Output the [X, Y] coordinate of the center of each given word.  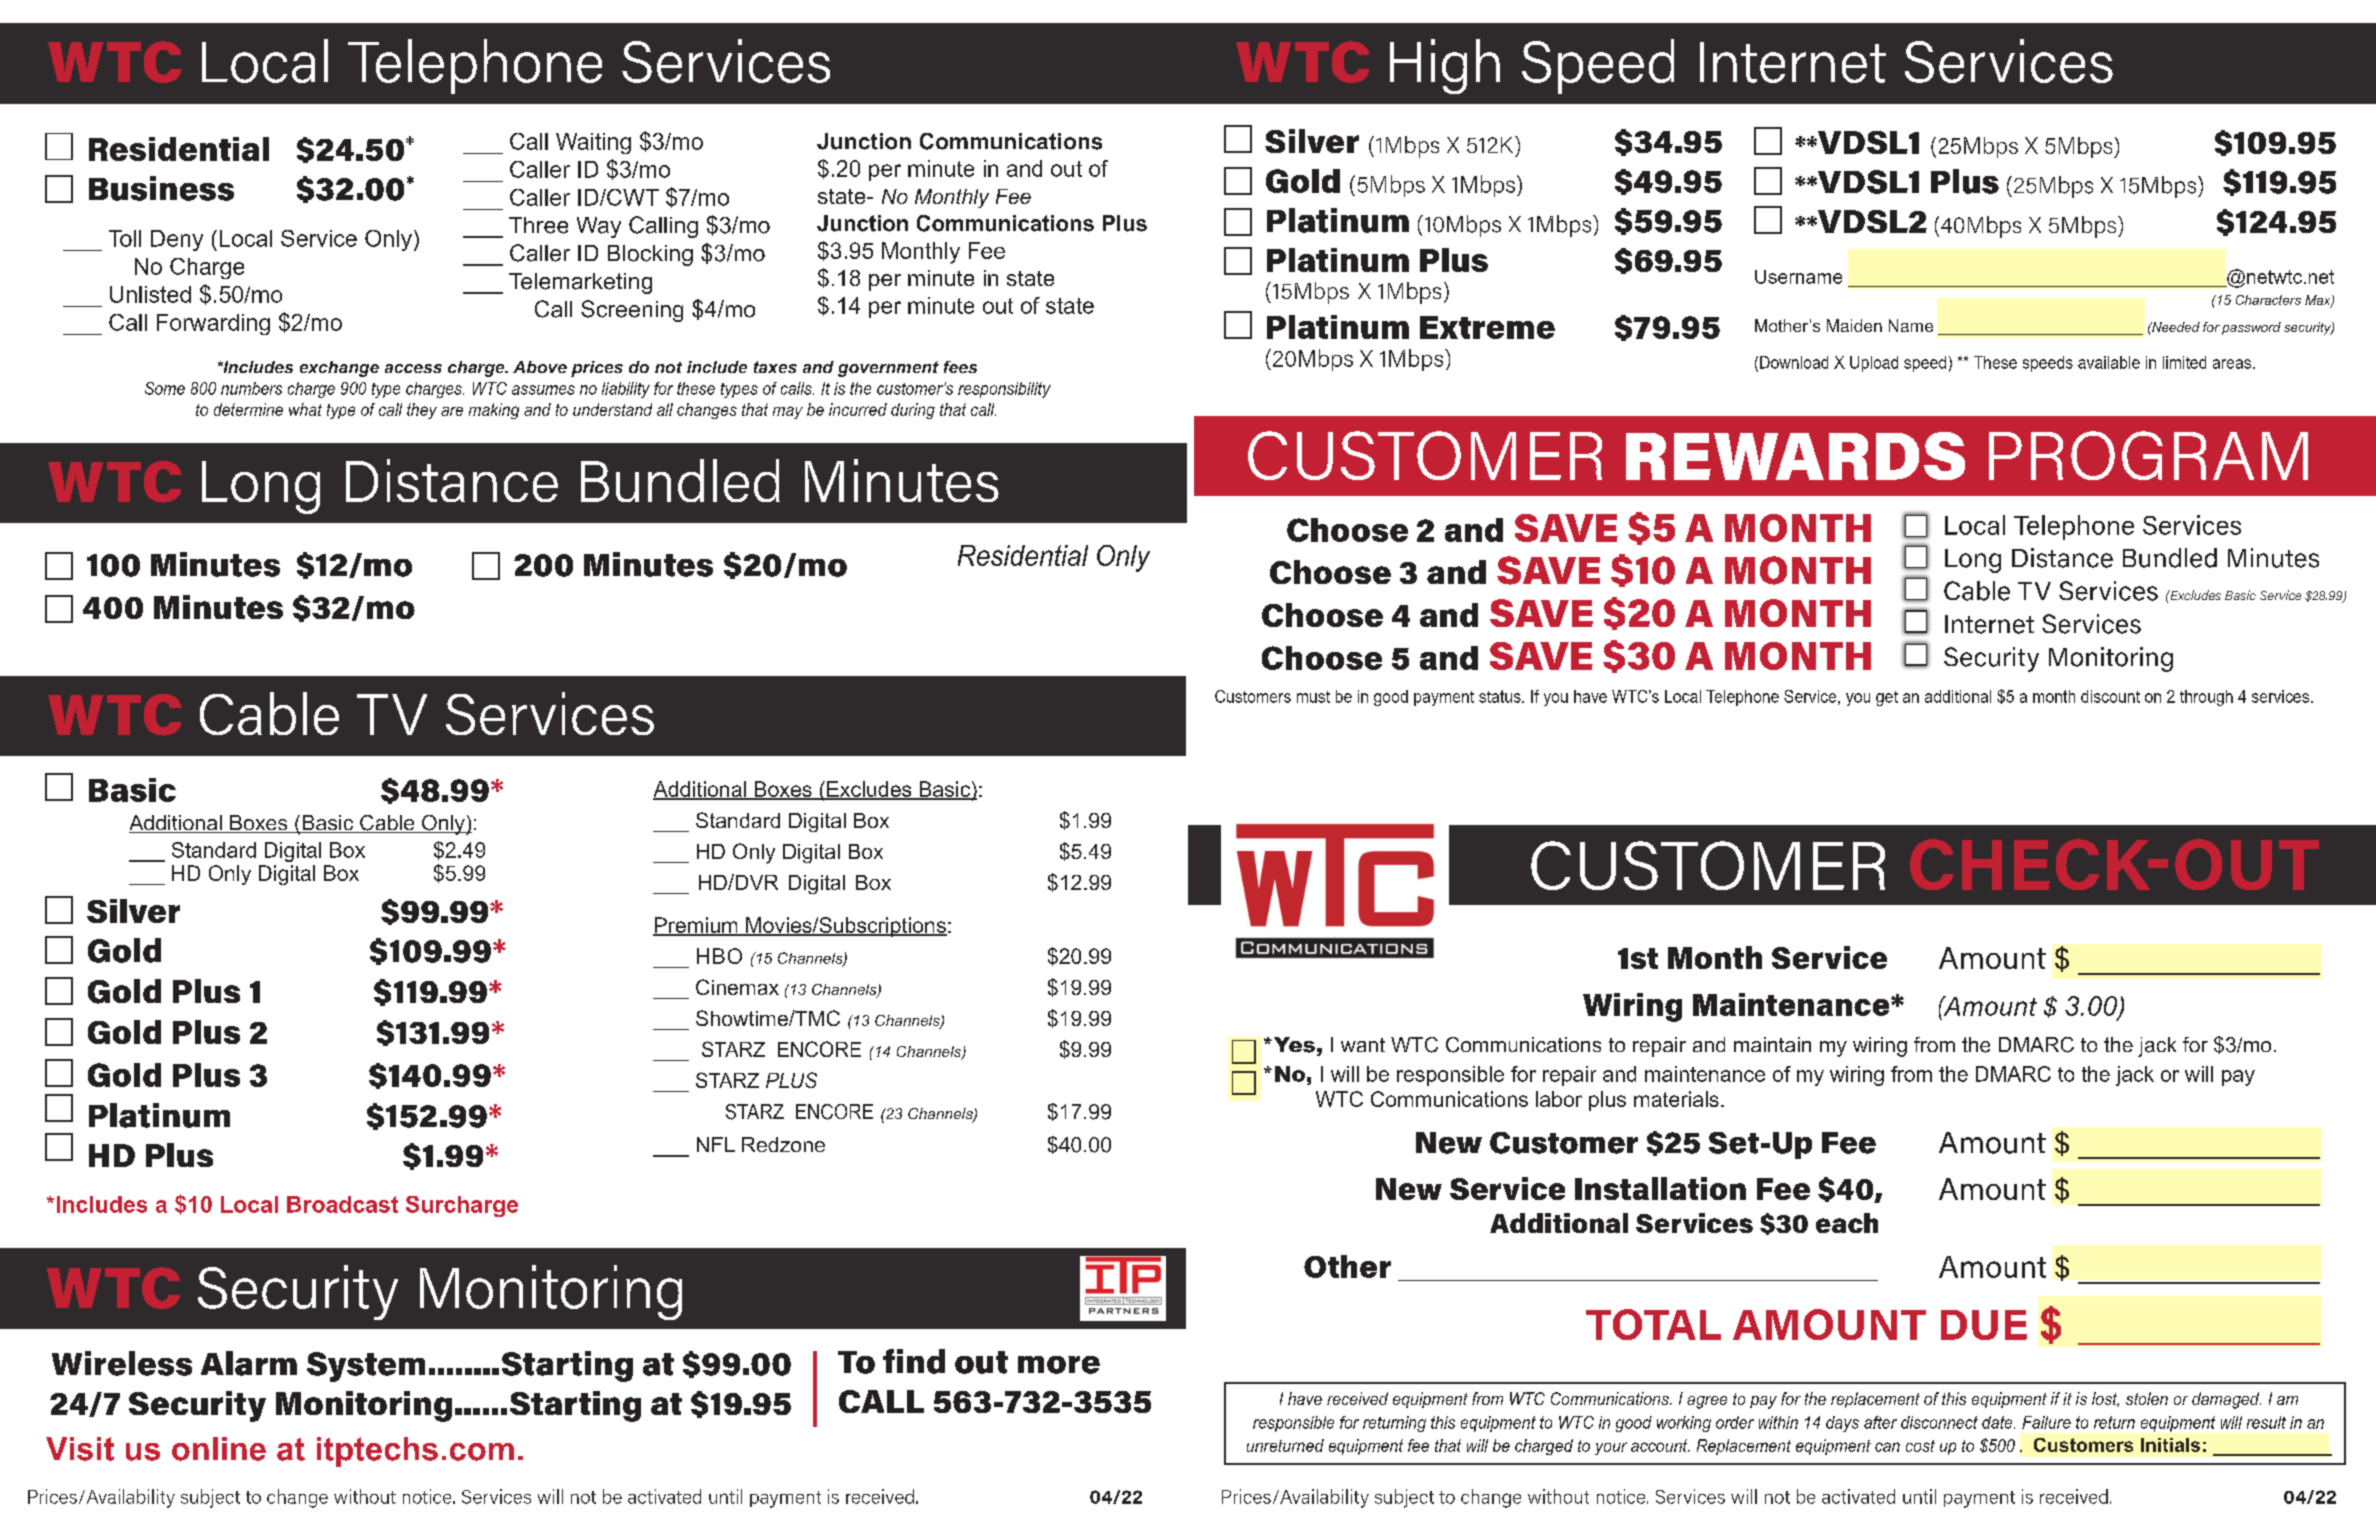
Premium [696, 926]
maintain [1772, 1044]
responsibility [1004, 390]
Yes [1293, 1045]
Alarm [249, 1363]
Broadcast [342, 1204]
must [1313, 697]
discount [2110, 696]
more [1059, 1365]
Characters [2268, 300]
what [305, 409]
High [1445, 66]
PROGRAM [2148, 455]
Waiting [593, 143]
